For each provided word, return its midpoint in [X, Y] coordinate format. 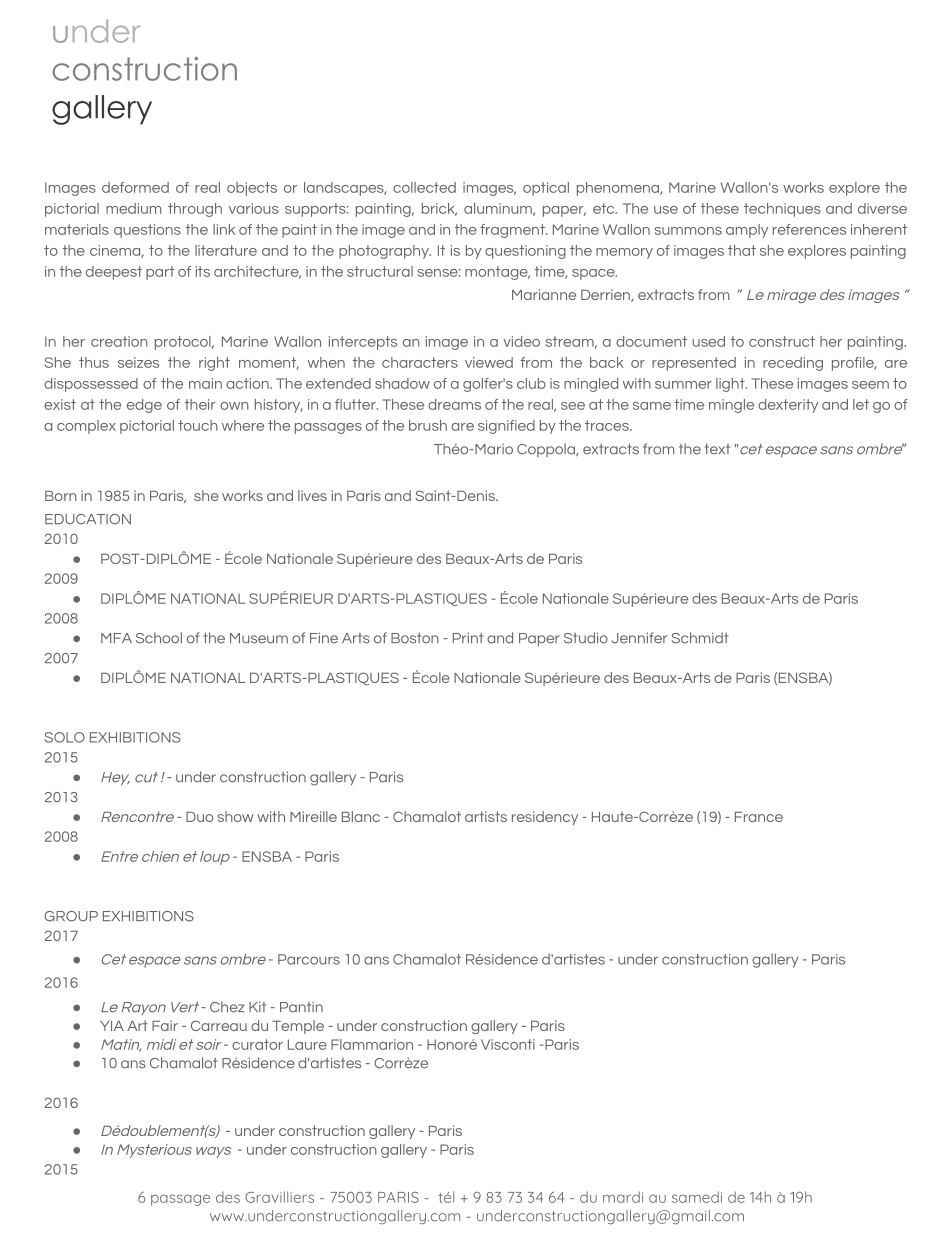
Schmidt [699, 638]
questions [147, 231]
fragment [513, 231]
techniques [782, 210]
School [159, 638]
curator [257, 1044]
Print [468, 637]
